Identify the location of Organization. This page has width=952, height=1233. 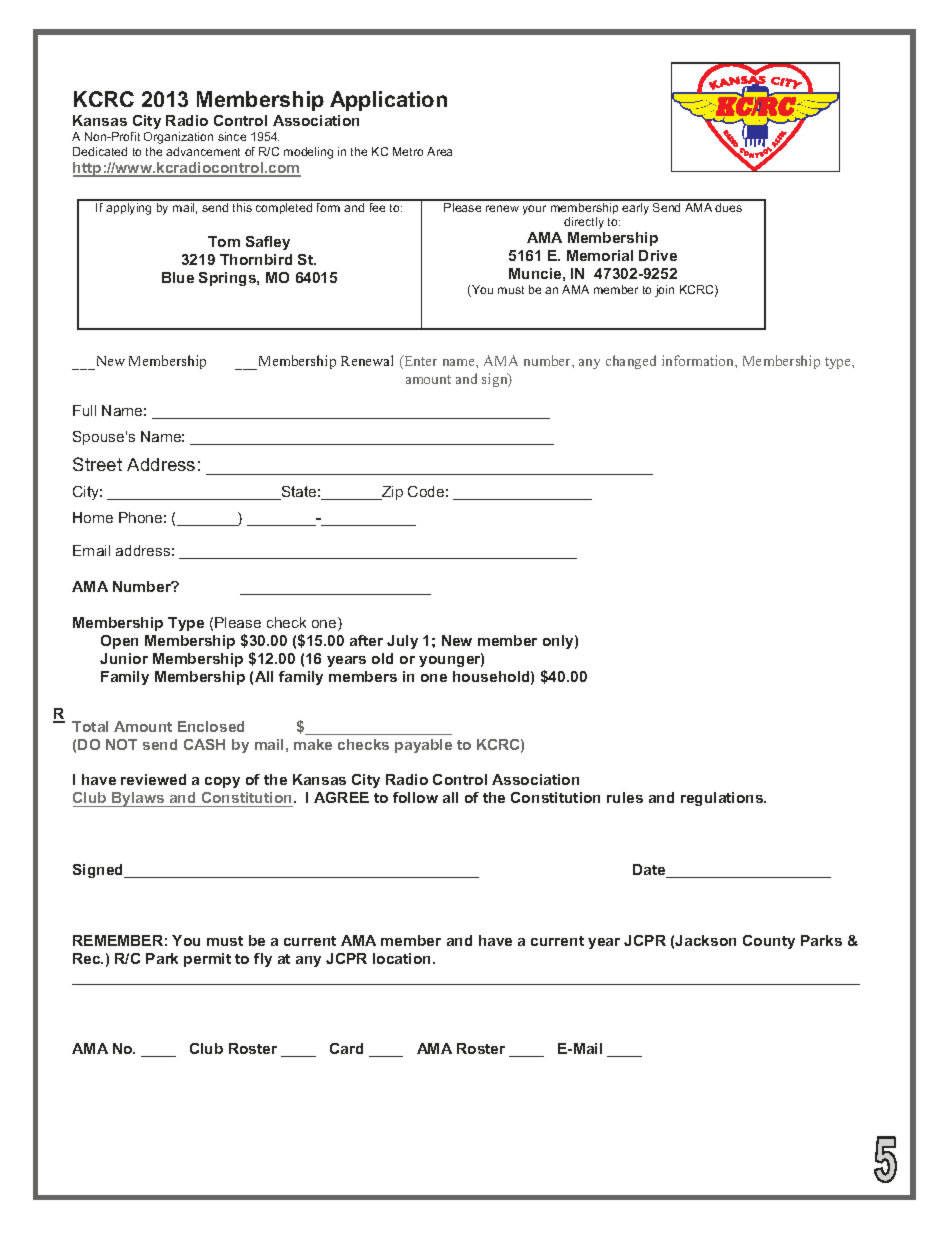
(178, 138).
